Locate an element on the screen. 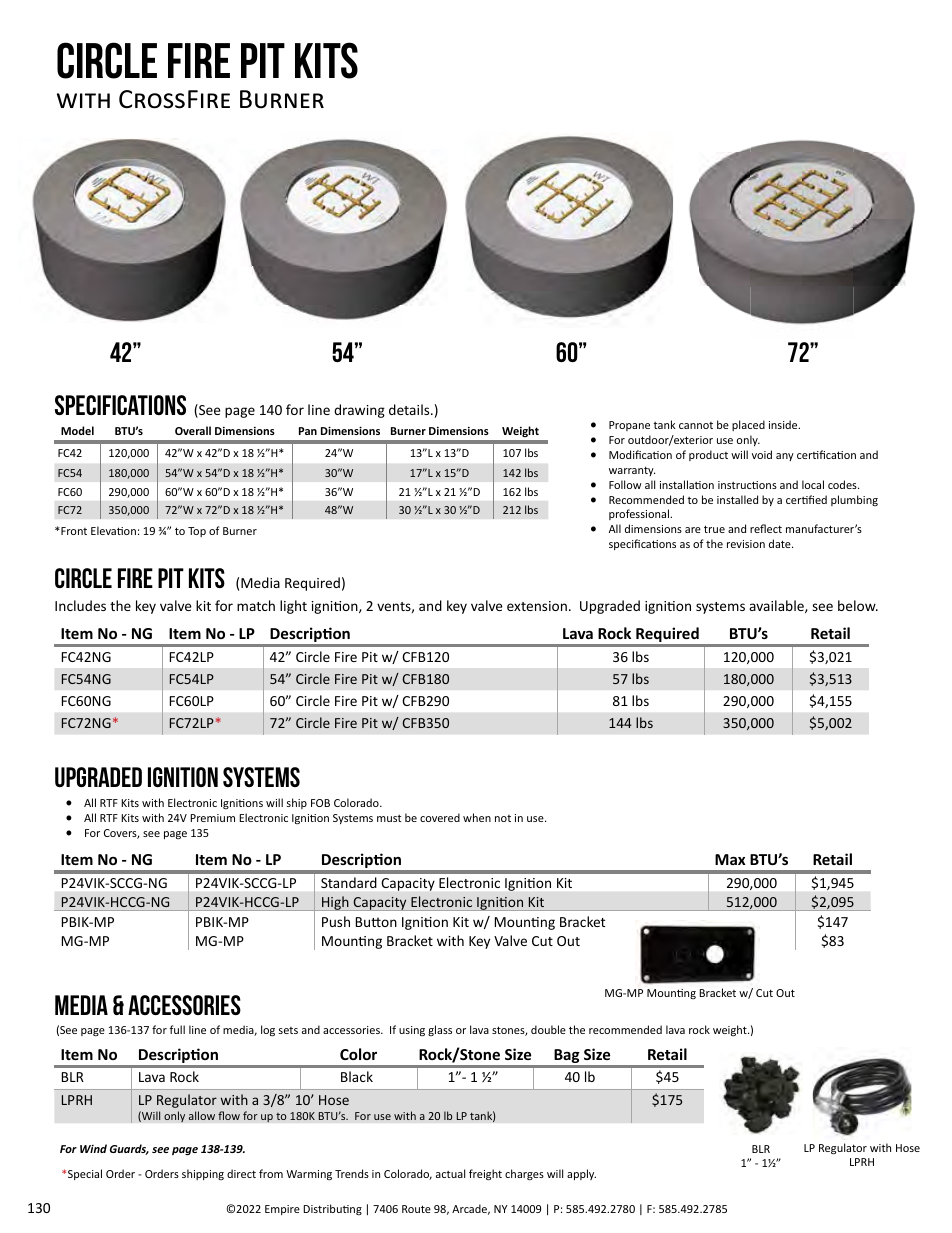  placed is located at coordinates (748, 425).
